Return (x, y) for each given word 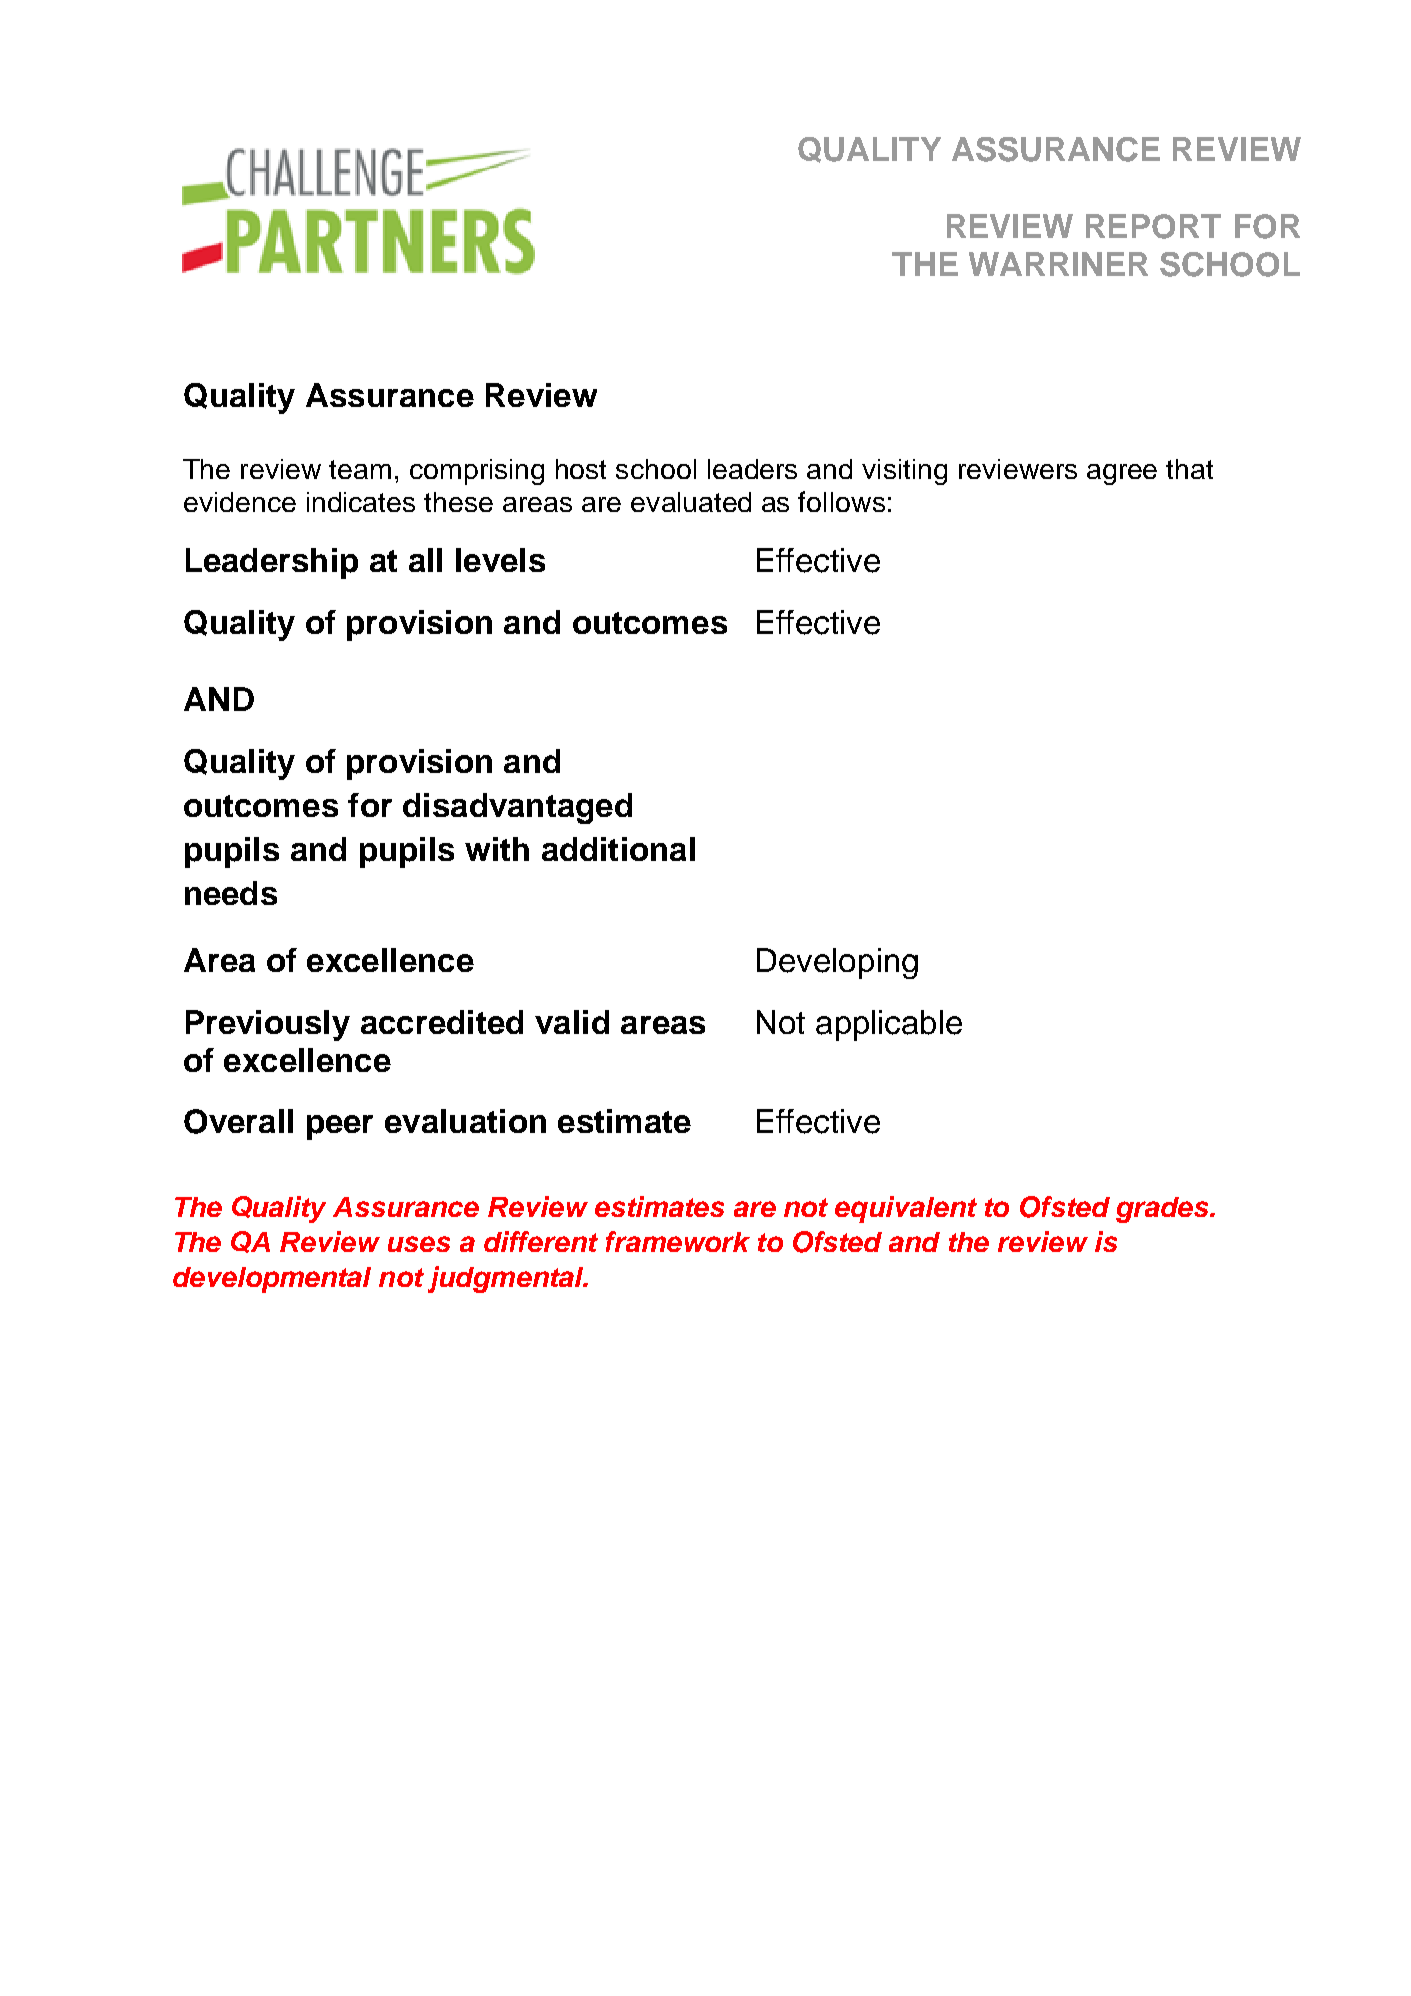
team (360, 469)
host (581, 469)
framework (678, 1241)
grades (1164, 1210)
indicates (361, 502)
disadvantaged (517, 808)
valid (572, 1022)
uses (419, 1244)
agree (1122, 474)
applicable (889, 1025)
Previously (268, 1025)
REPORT (1153, 226)
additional (618, 849)
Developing (837, 963)
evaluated (691, 502)
